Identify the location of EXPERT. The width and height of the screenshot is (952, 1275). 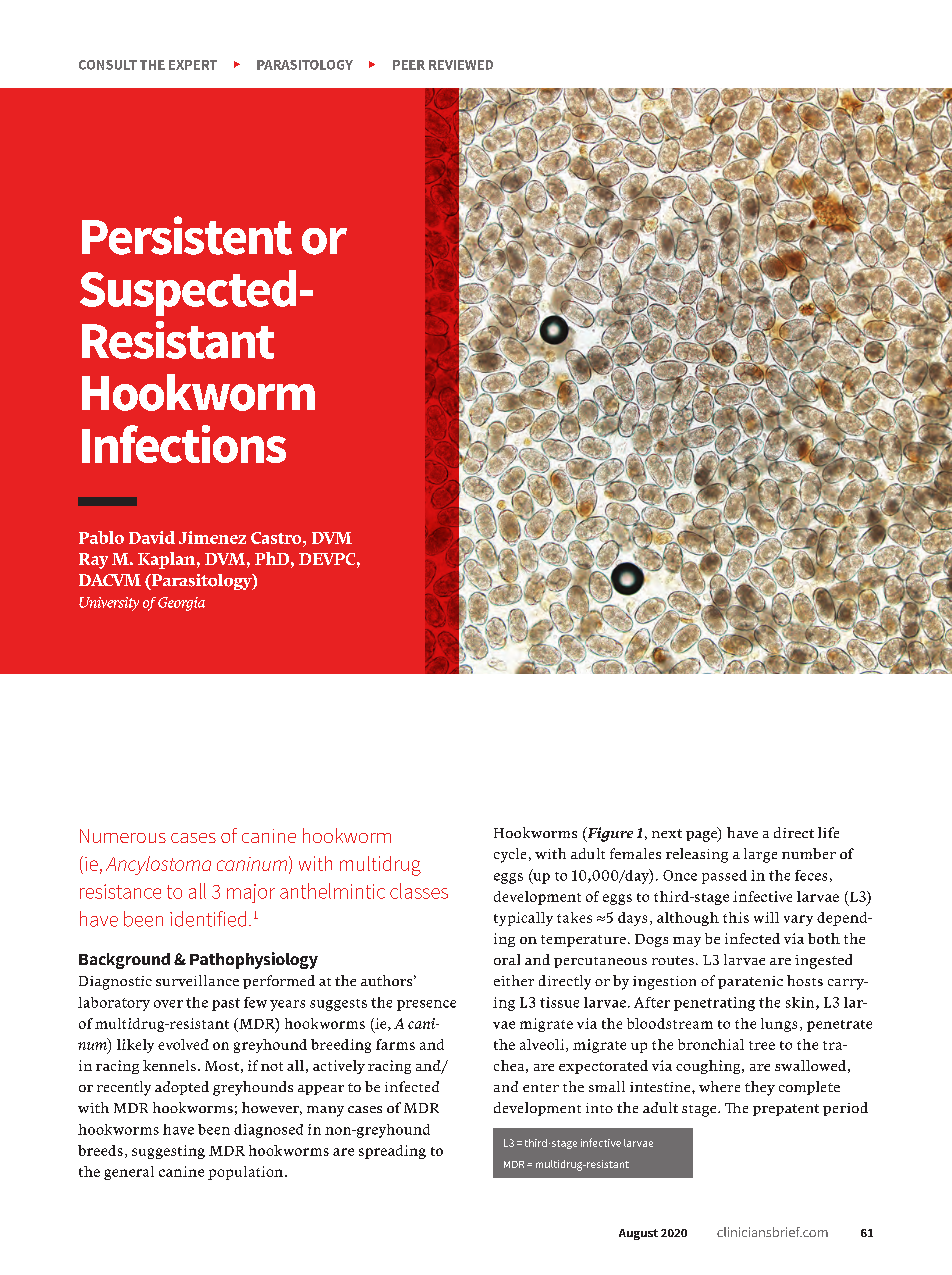
(193, 65).
